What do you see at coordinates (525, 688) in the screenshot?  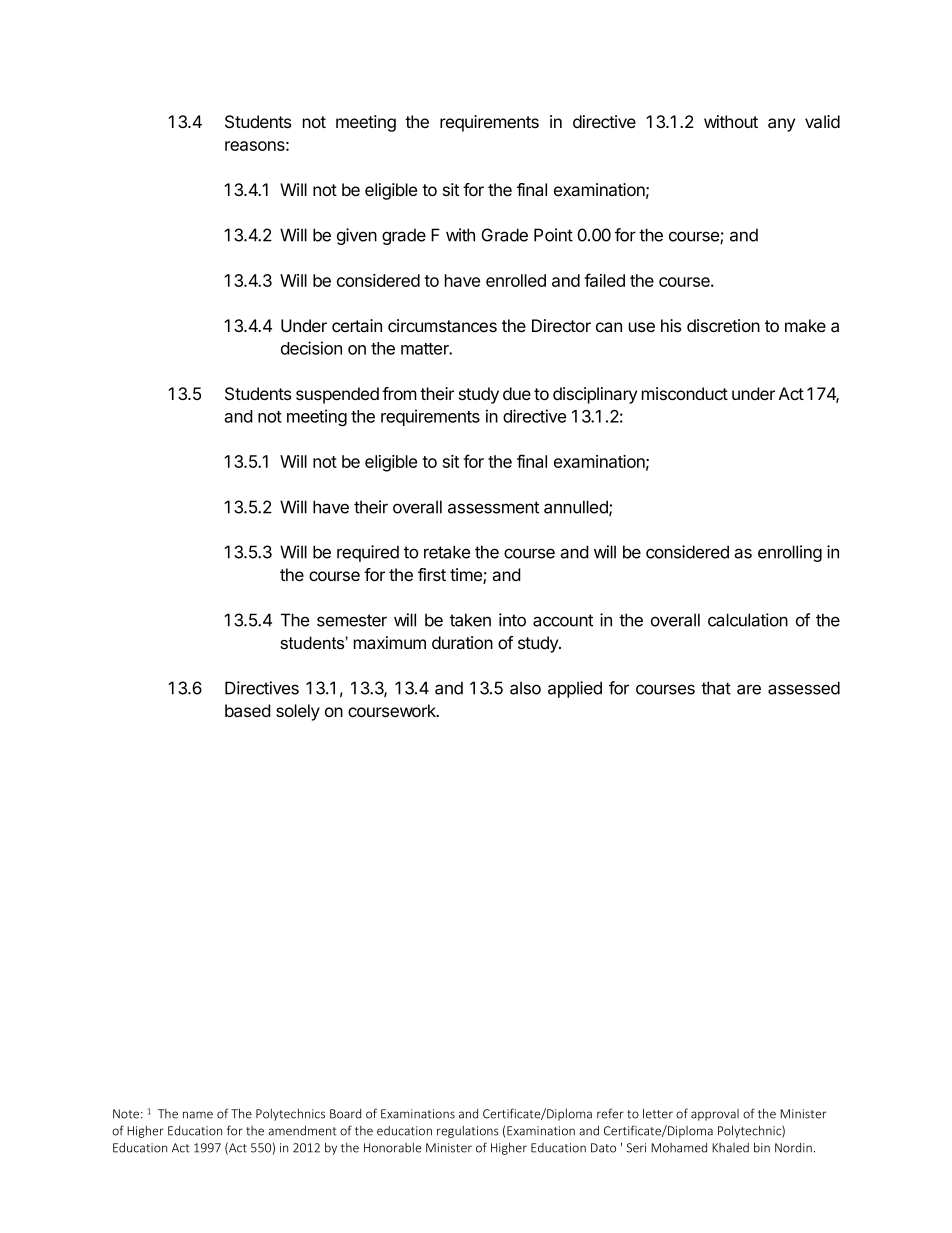 I see `also` at bounding box center [525, 688].
